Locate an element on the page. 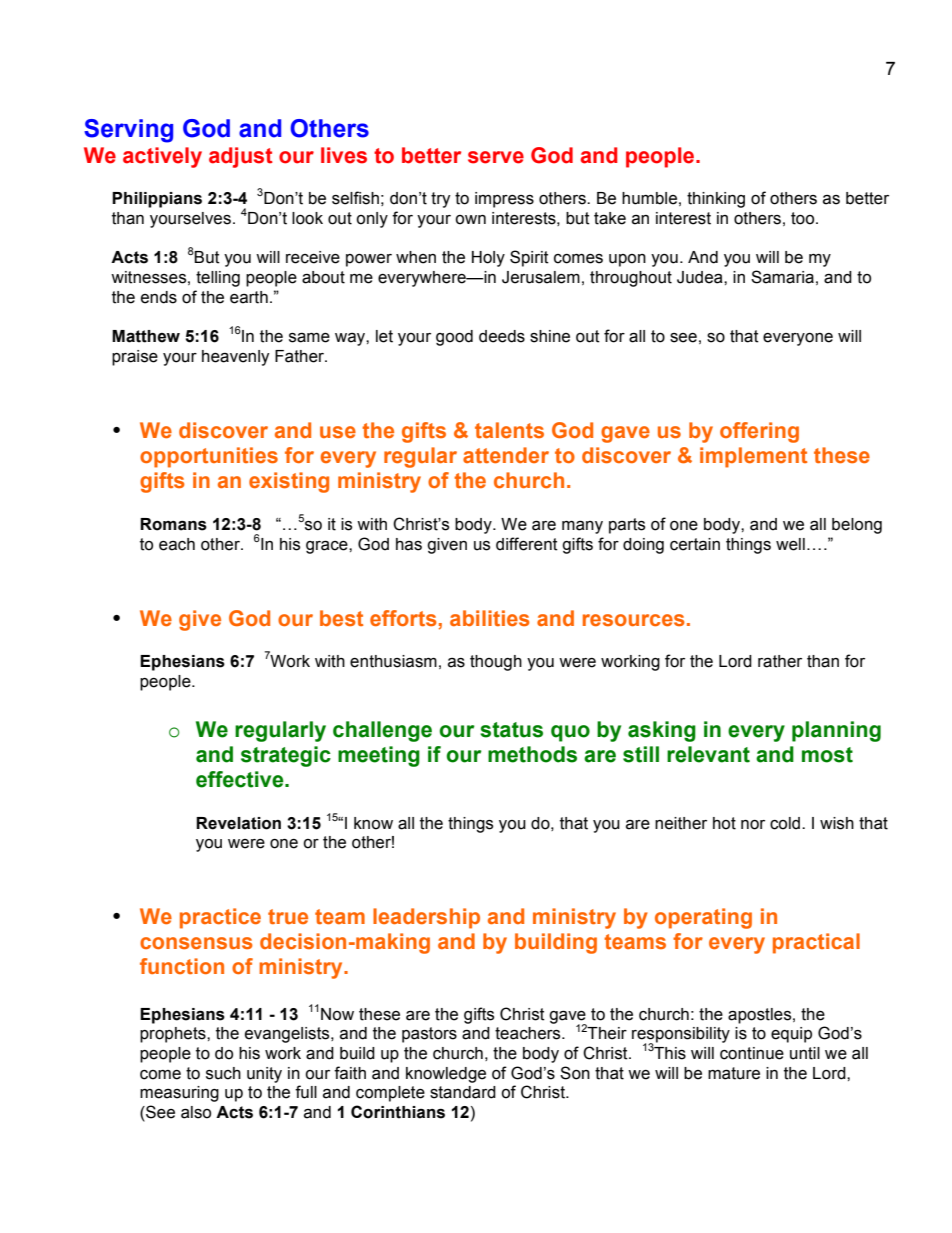 Image resolution: width=952 pixels, height=1233 pixels. adjust is located at coordinates (241, 157).
